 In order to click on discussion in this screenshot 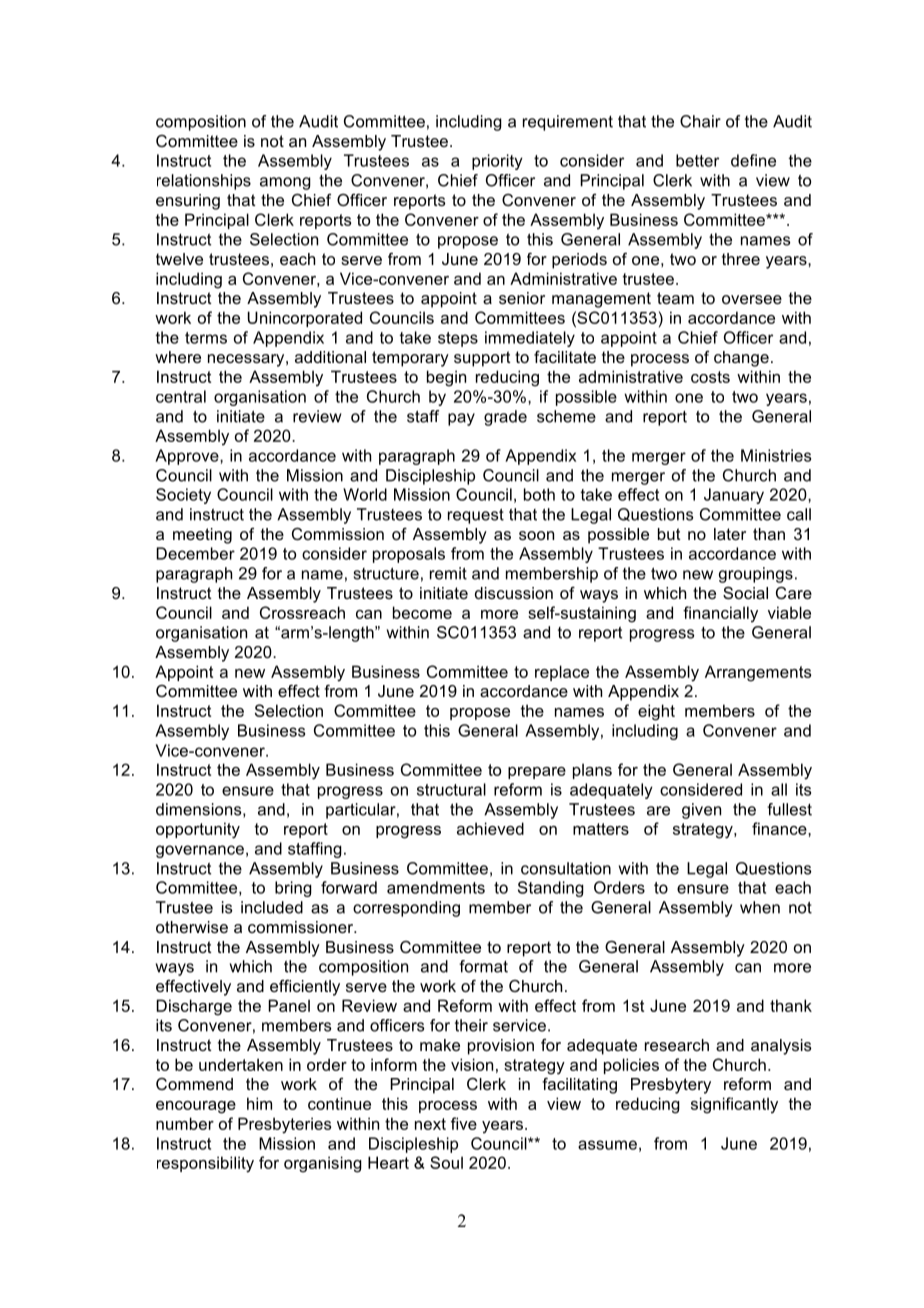, I will do `click(514, 593)`.
